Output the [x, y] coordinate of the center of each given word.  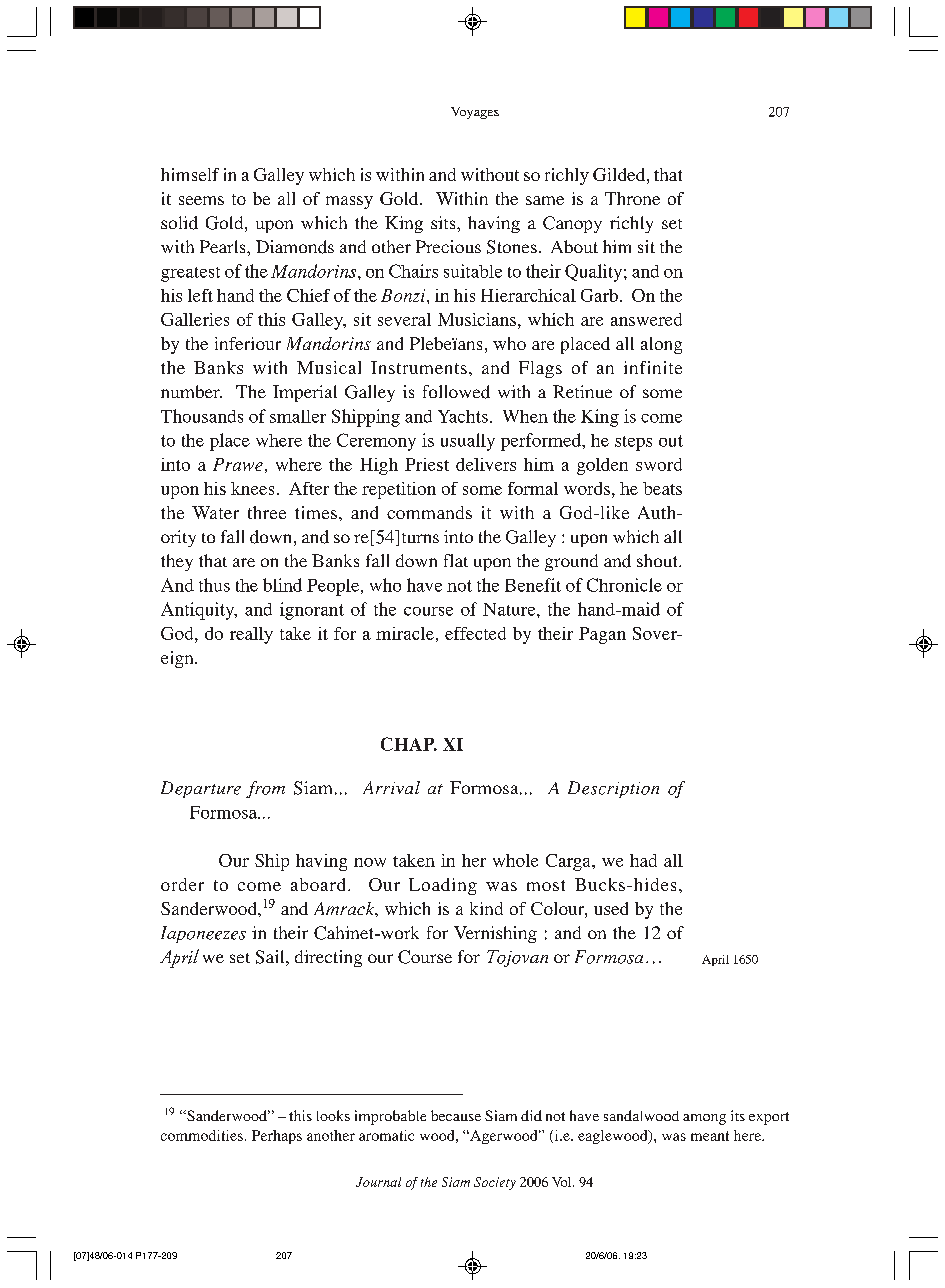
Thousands [202, 416]
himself [190, 174]
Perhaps [277, 1137]
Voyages [475, 113]
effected [475, 633]
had [643, 860]
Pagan [602, 635]
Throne [632, 198]
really [251, 635]
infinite [653, 367]
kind [486, 908]
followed [456, 392]
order [182, 884]
